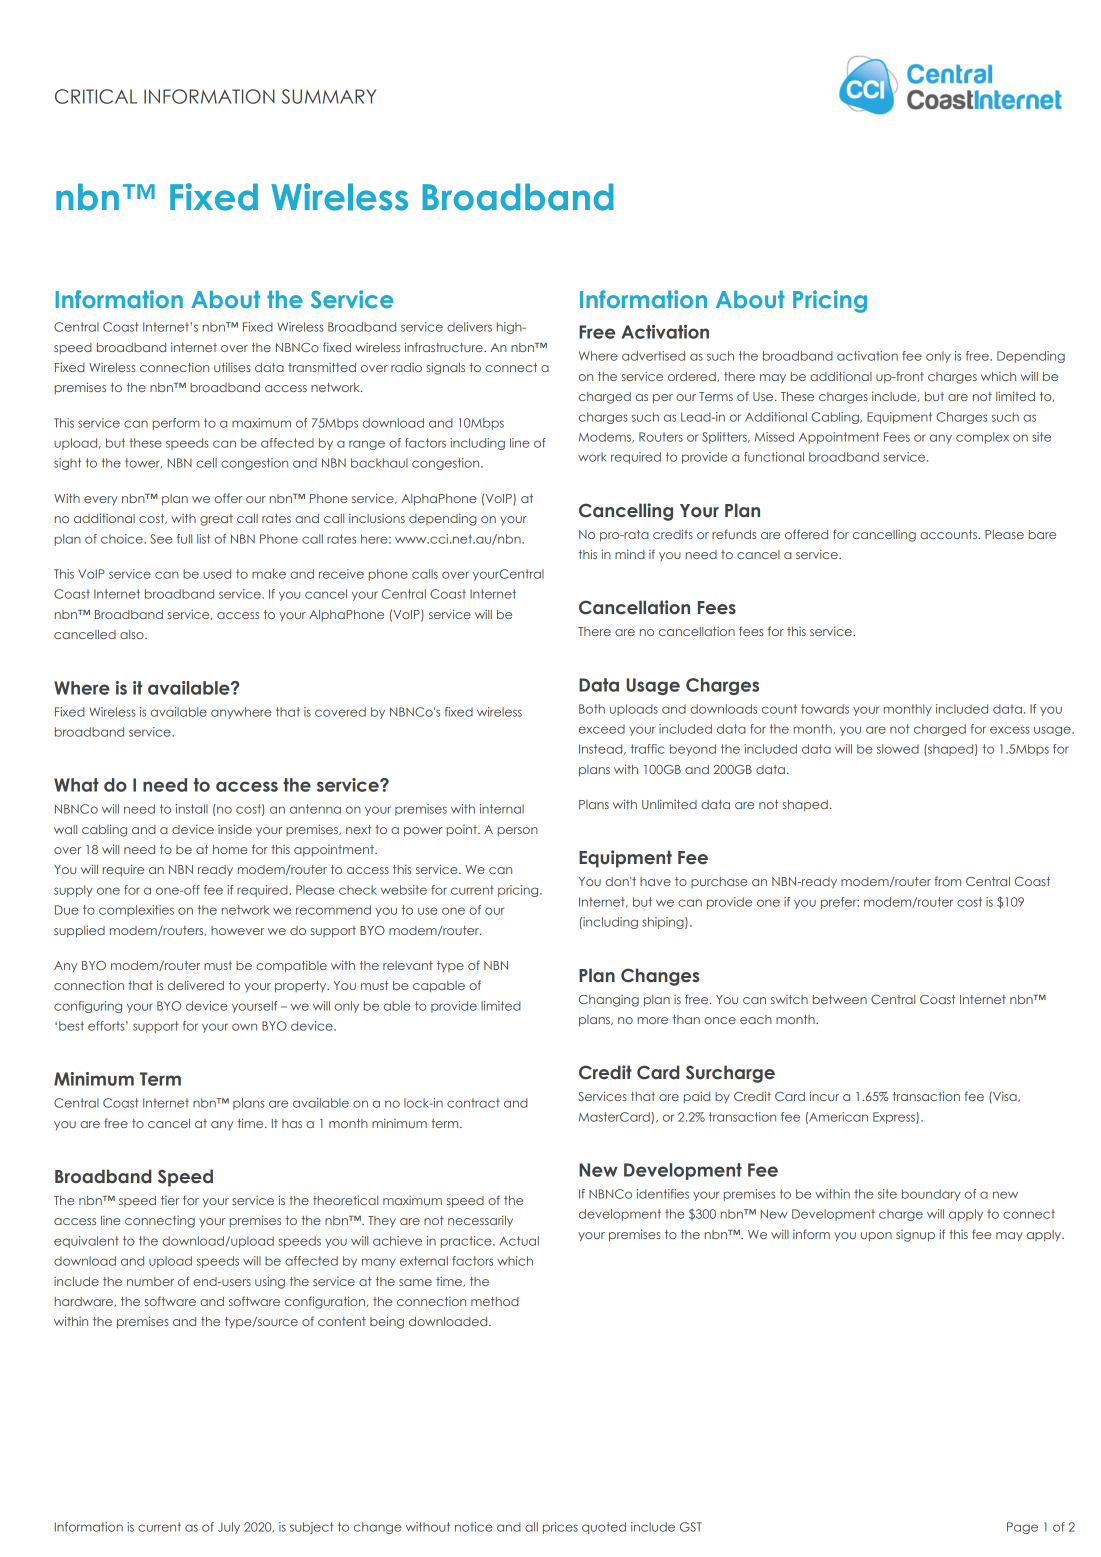  What do you see at coordinates (693, 377) in the page?
I see `ordered` at bounding box center [693, 377].
